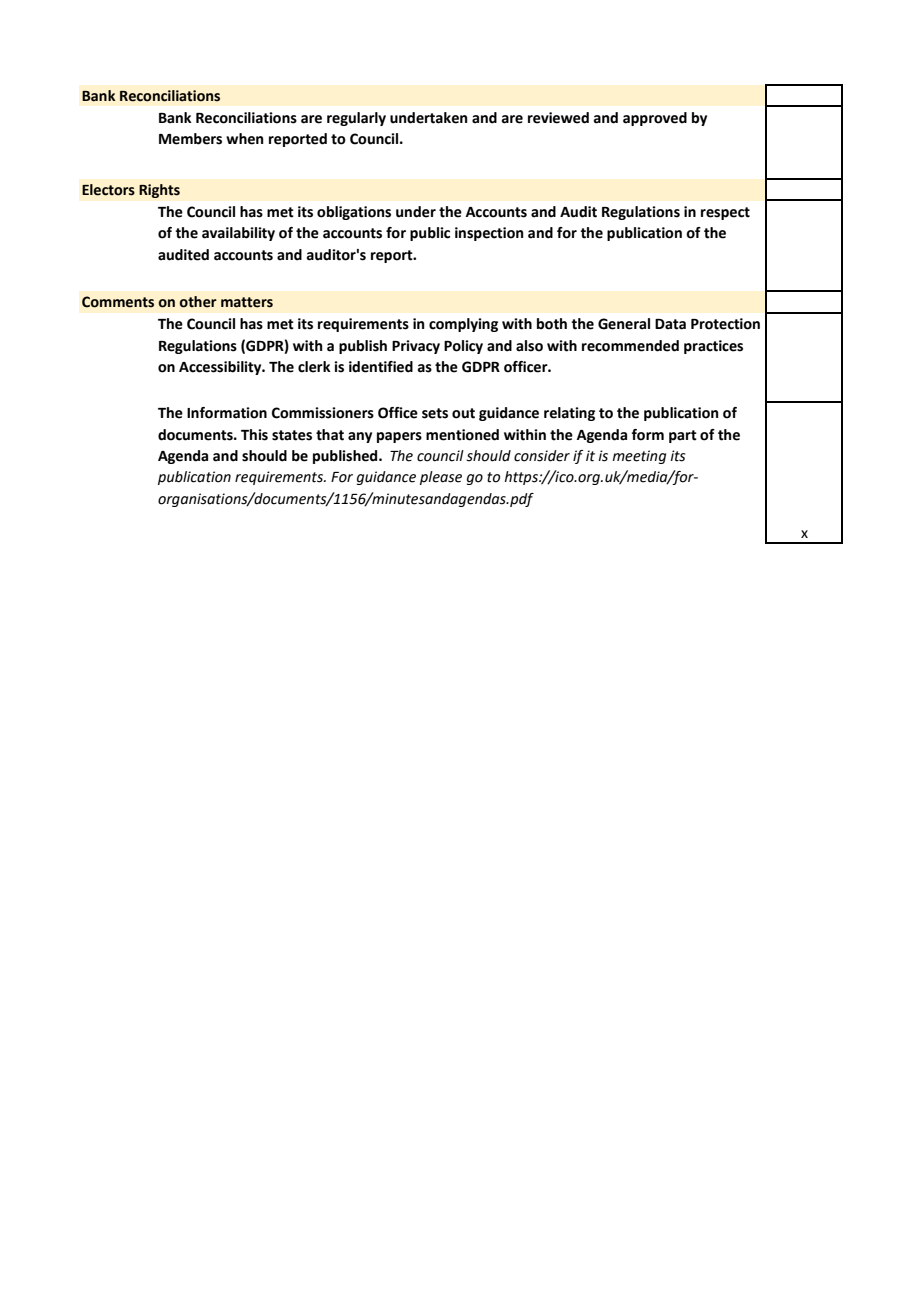  What do you see at coordinates (725, 213) in the screenshot?
I see `respect` at bounding box center [725, 213].
